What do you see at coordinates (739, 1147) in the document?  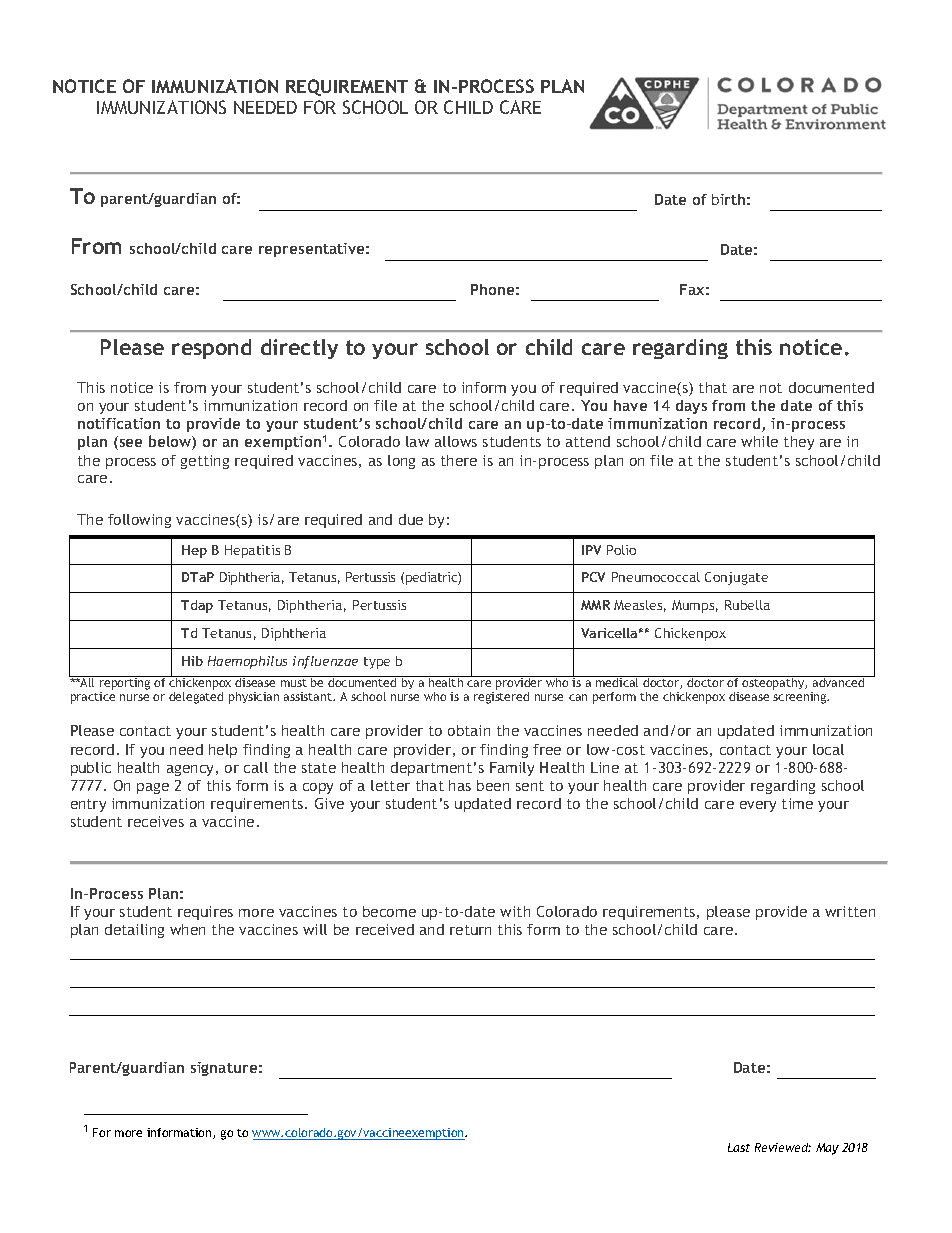 I see `Last` at bounding box center [739, 1147].
